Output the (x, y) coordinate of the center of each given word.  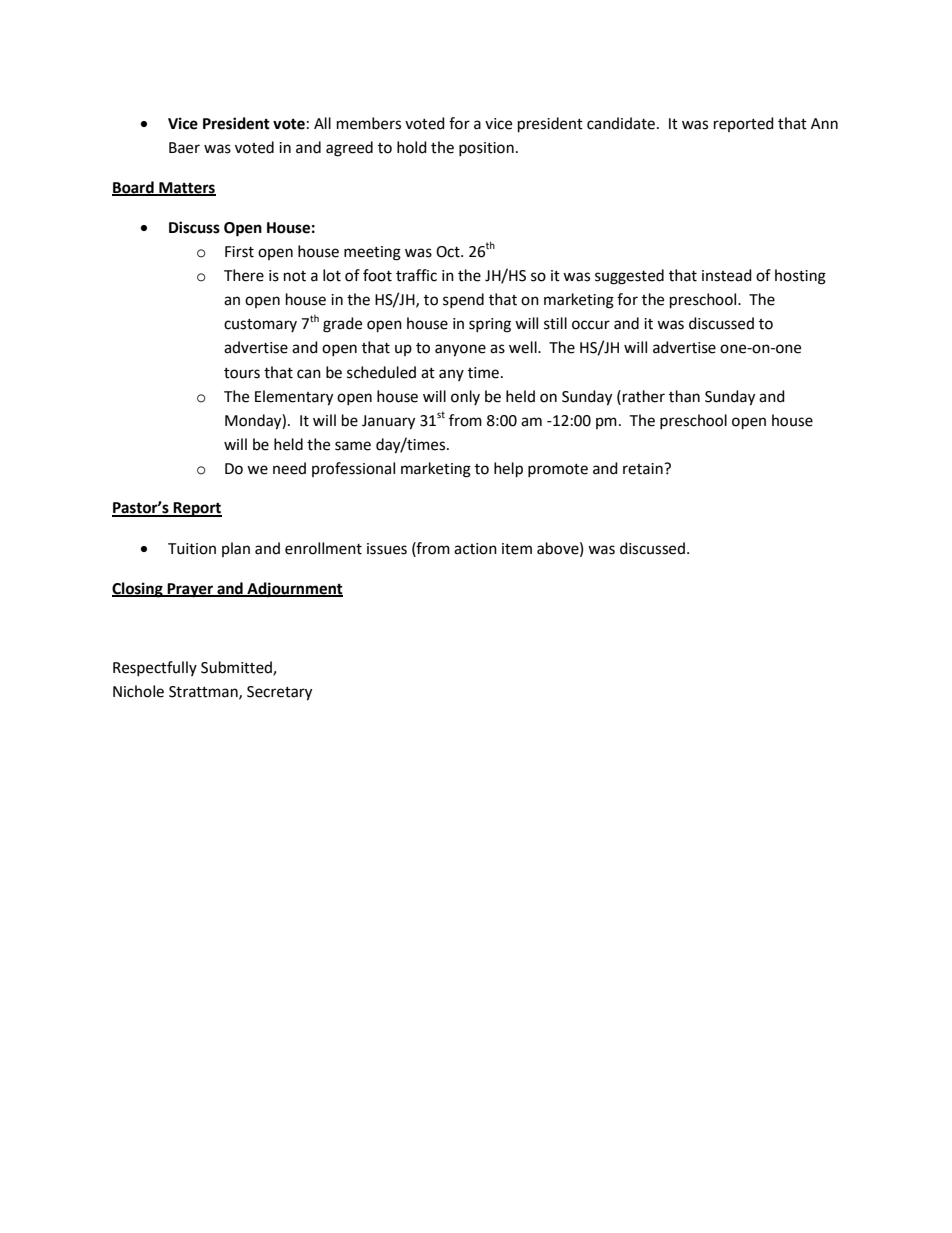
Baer (184, 148)
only (465, 397)
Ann (824, 123)
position (486, 149)
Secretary (279, 693)
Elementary (294, 398)
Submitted (237, 668)
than (684, 396)
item (517, 549)
